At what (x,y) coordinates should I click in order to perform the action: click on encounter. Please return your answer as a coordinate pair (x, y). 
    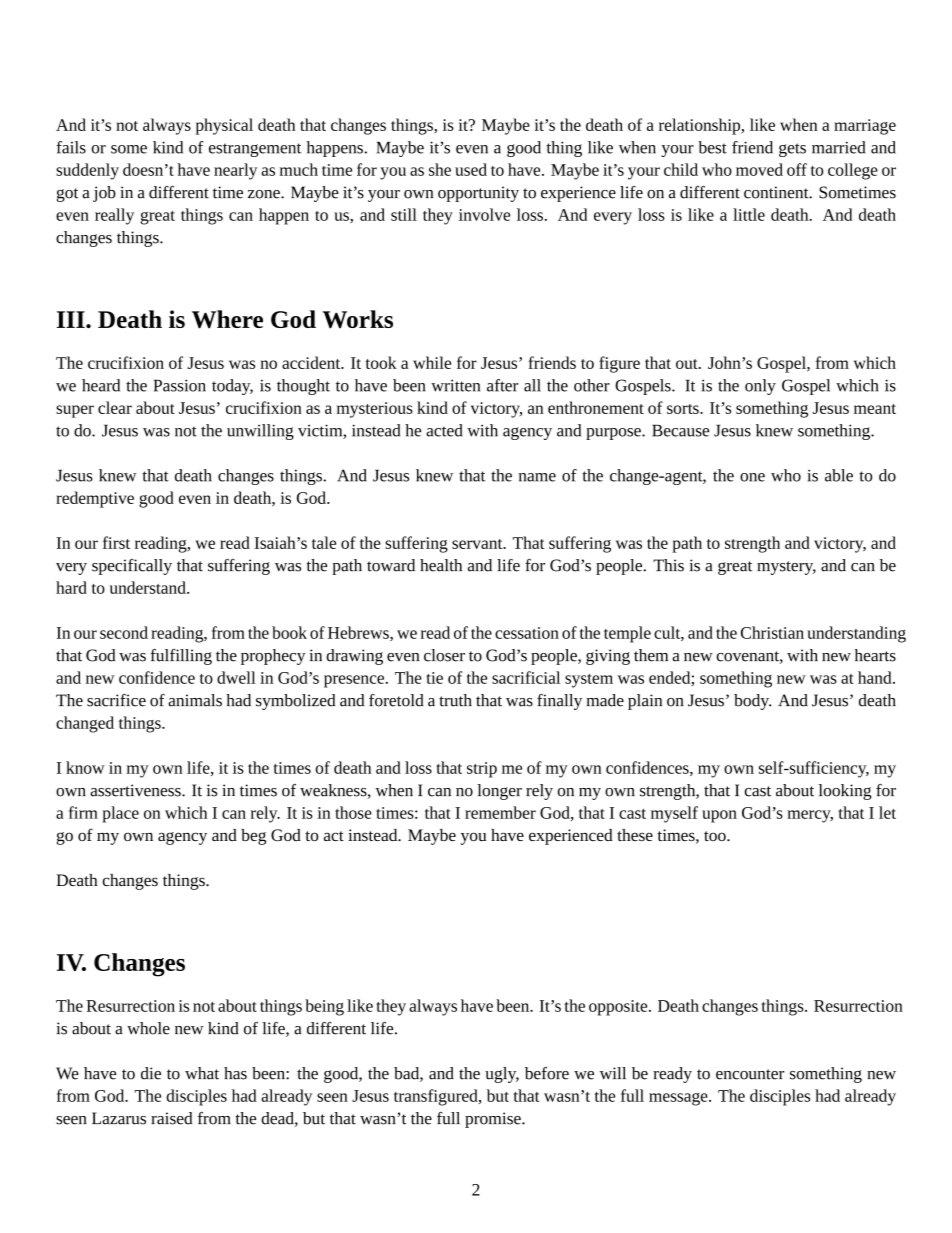
    Looking at the image, I should click on (750, 1074).
